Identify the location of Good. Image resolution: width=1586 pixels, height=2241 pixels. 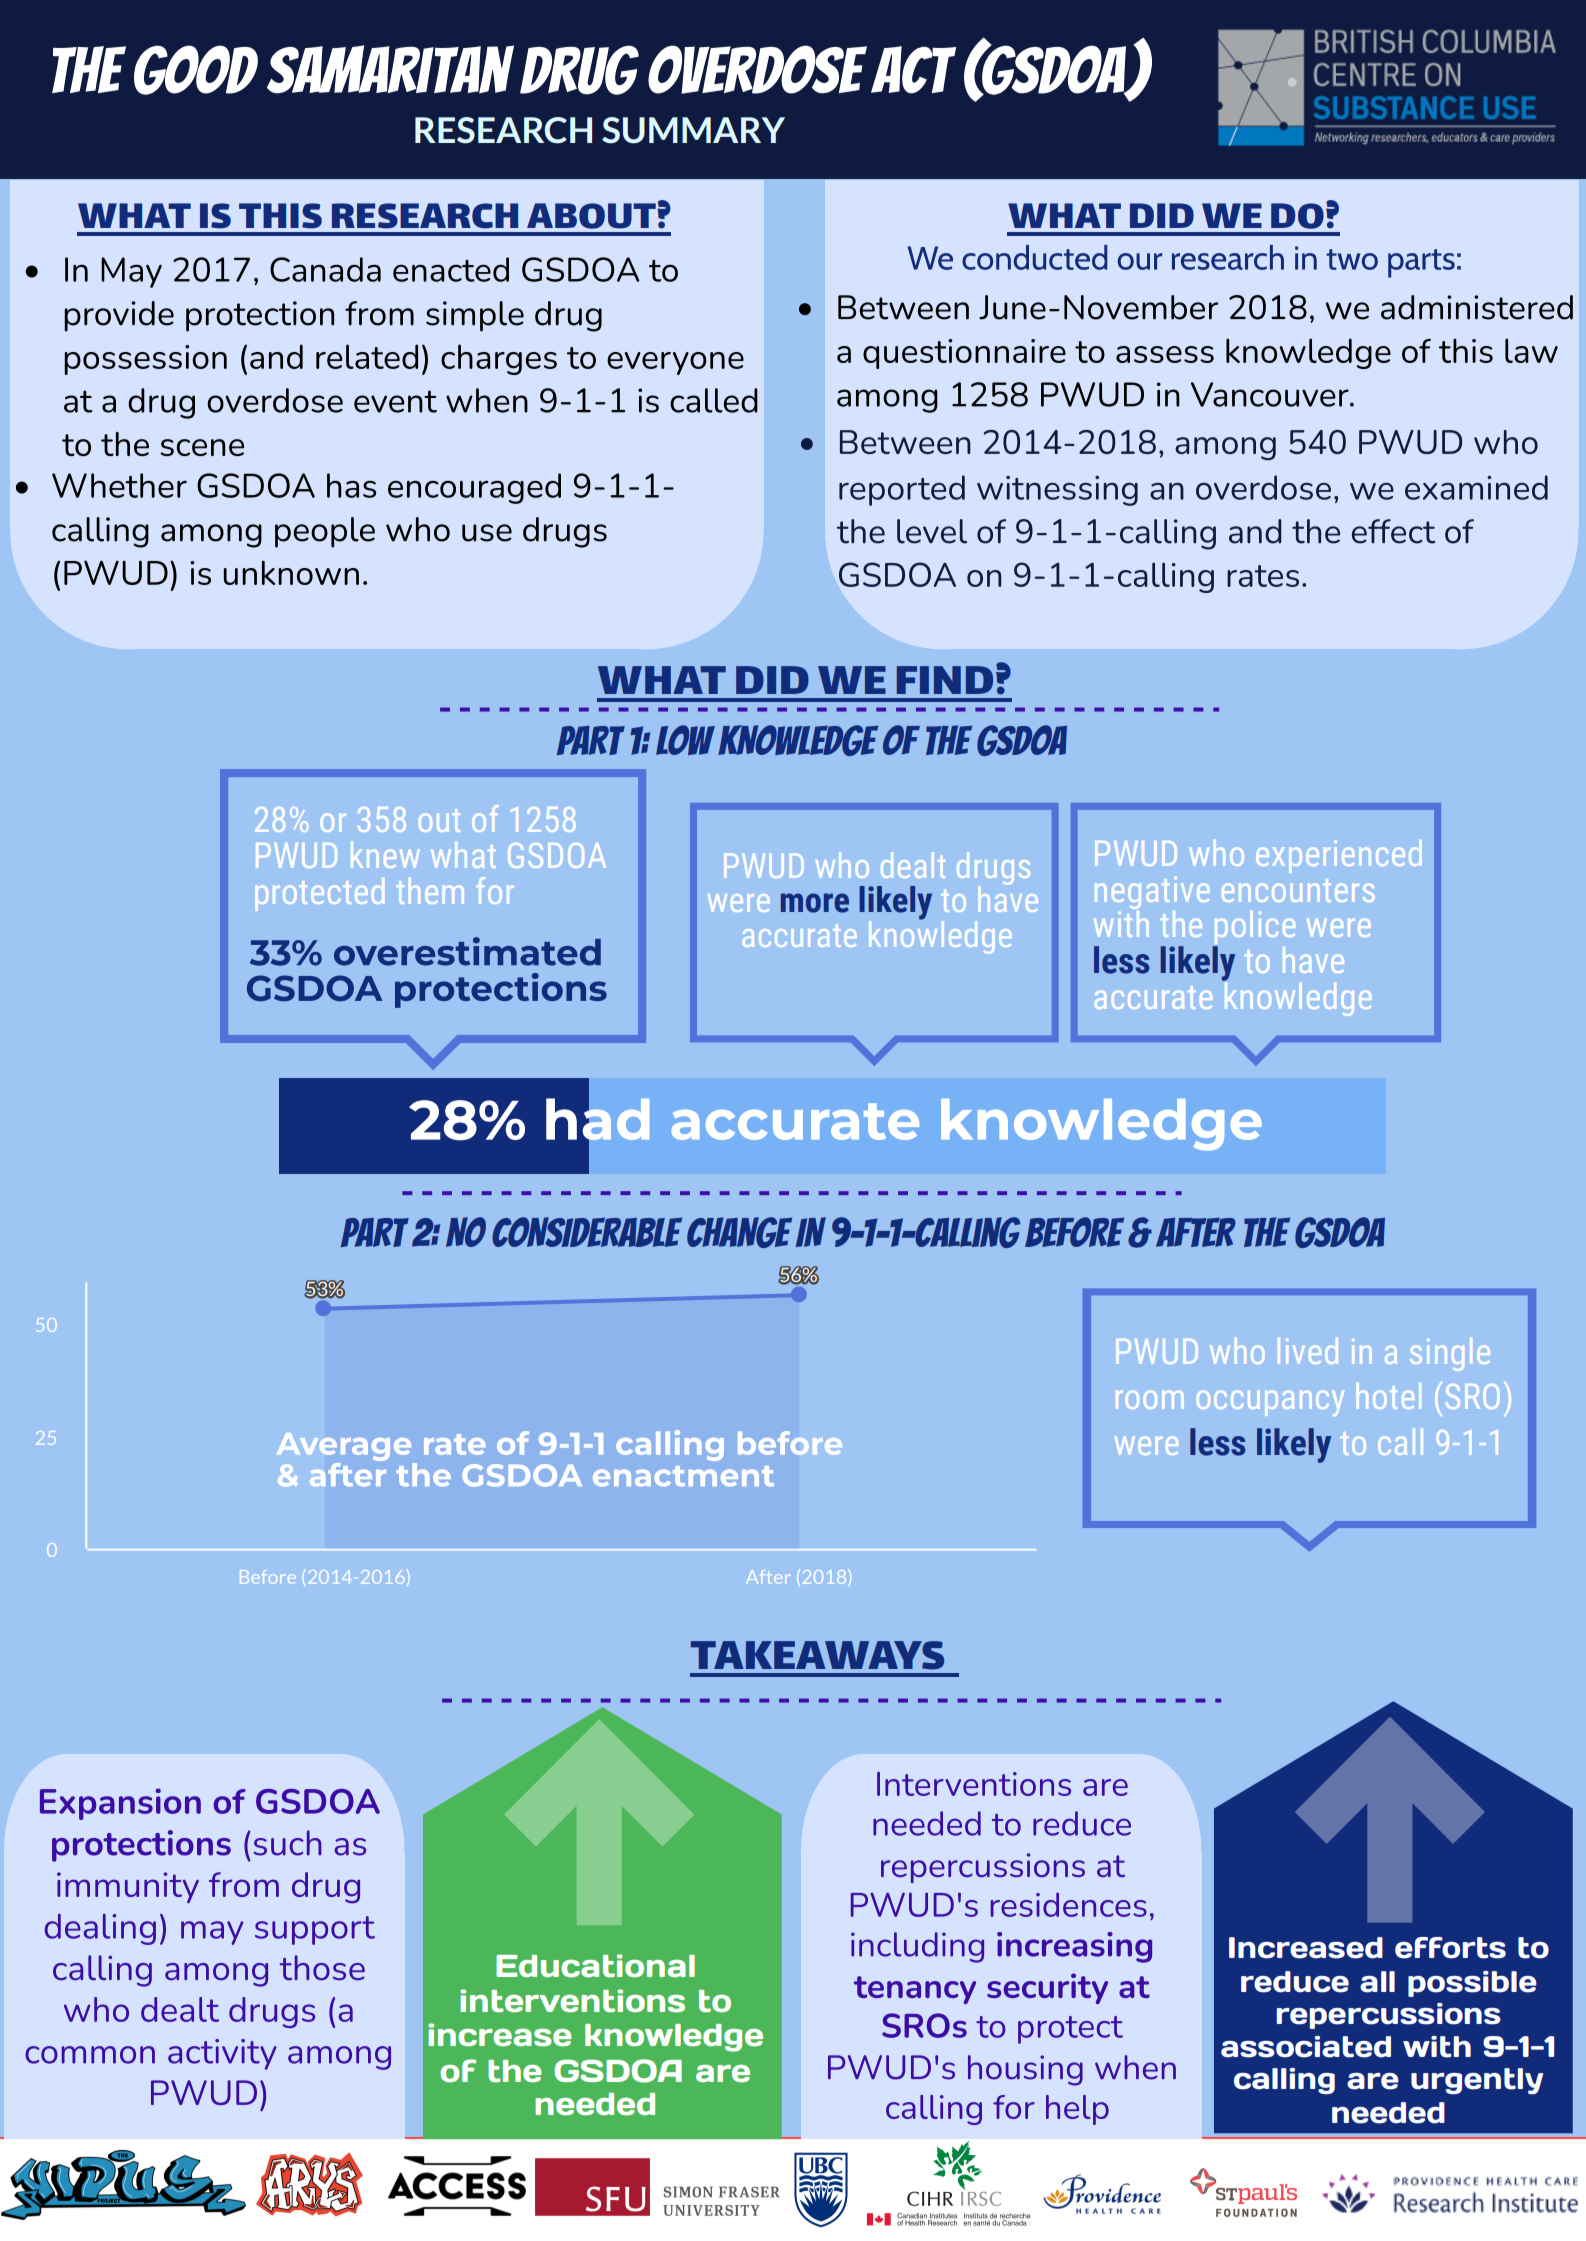
(196, 70).
